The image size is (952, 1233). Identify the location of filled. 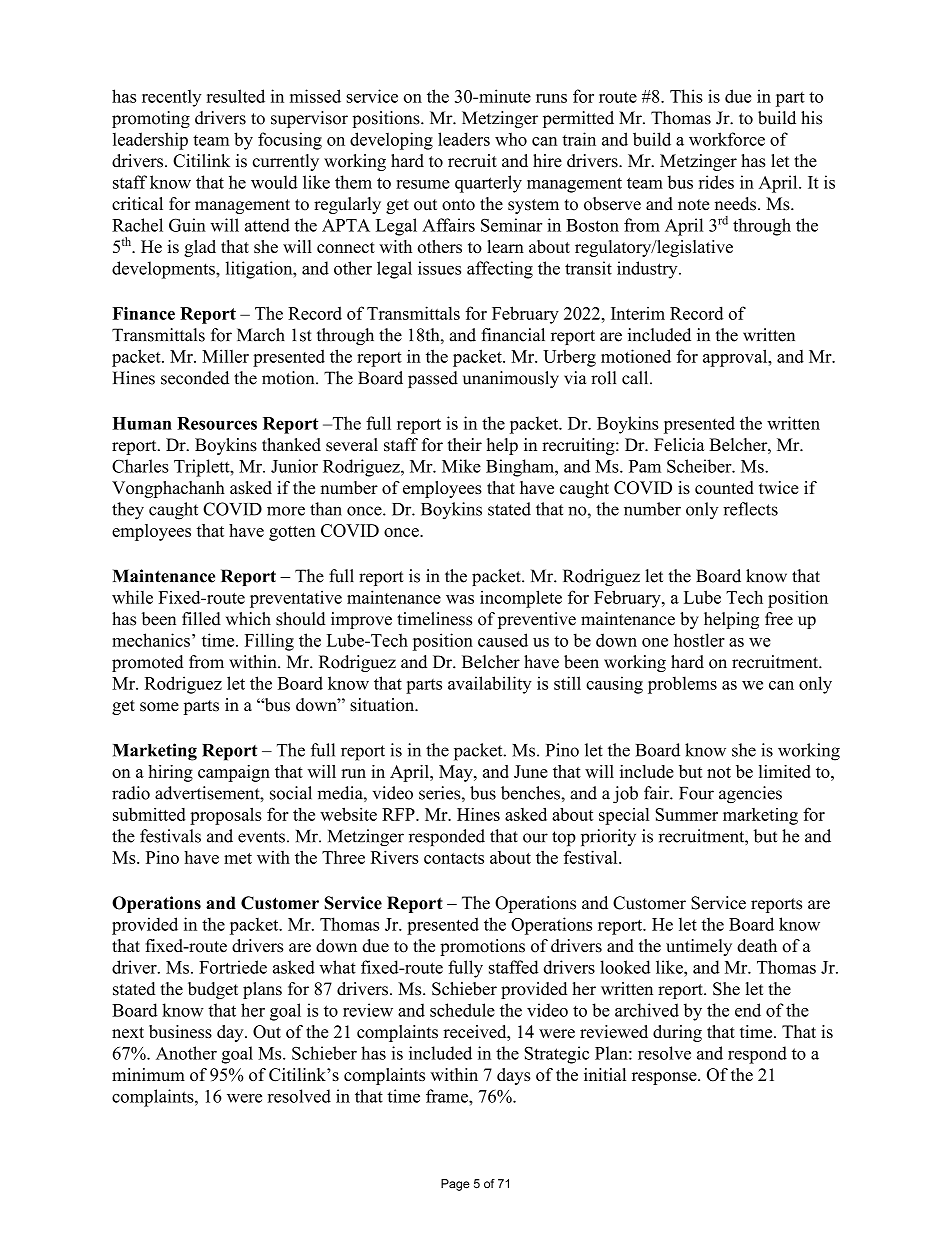
(201, 619).
